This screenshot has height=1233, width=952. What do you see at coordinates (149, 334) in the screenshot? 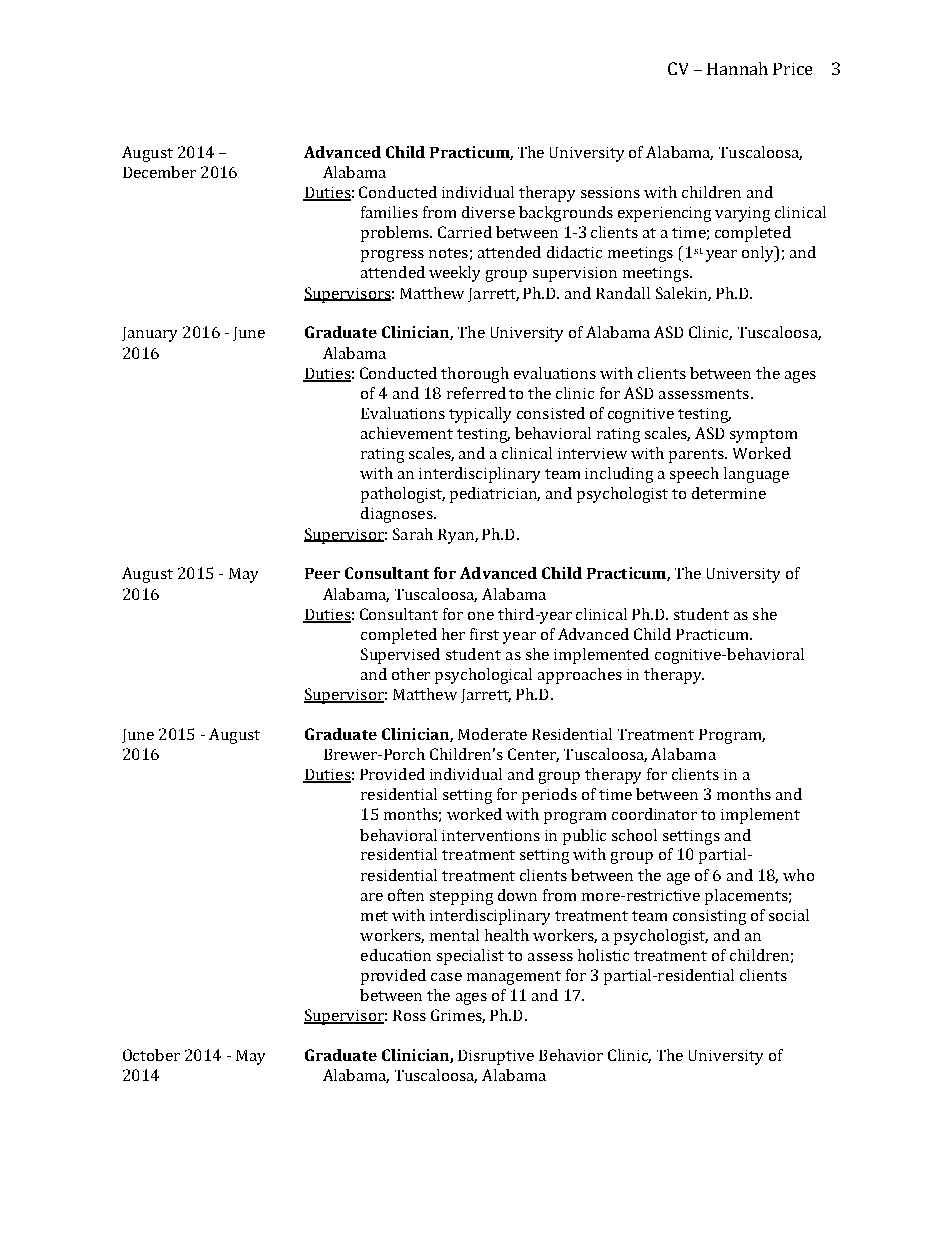
I see `January` at bounding box center [149, 334].
